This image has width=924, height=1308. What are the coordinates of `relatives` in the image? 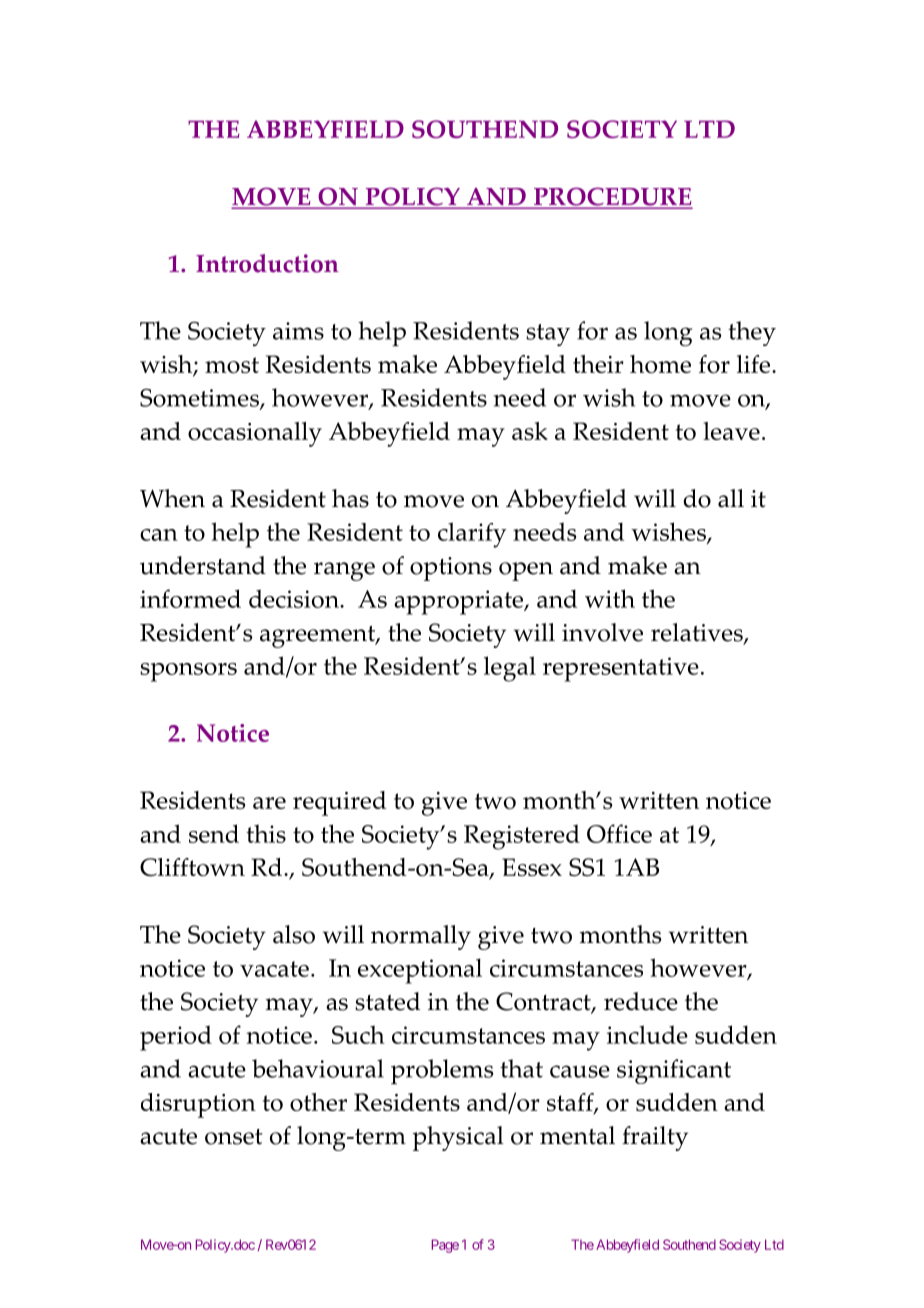 It's located at (698, 633).
